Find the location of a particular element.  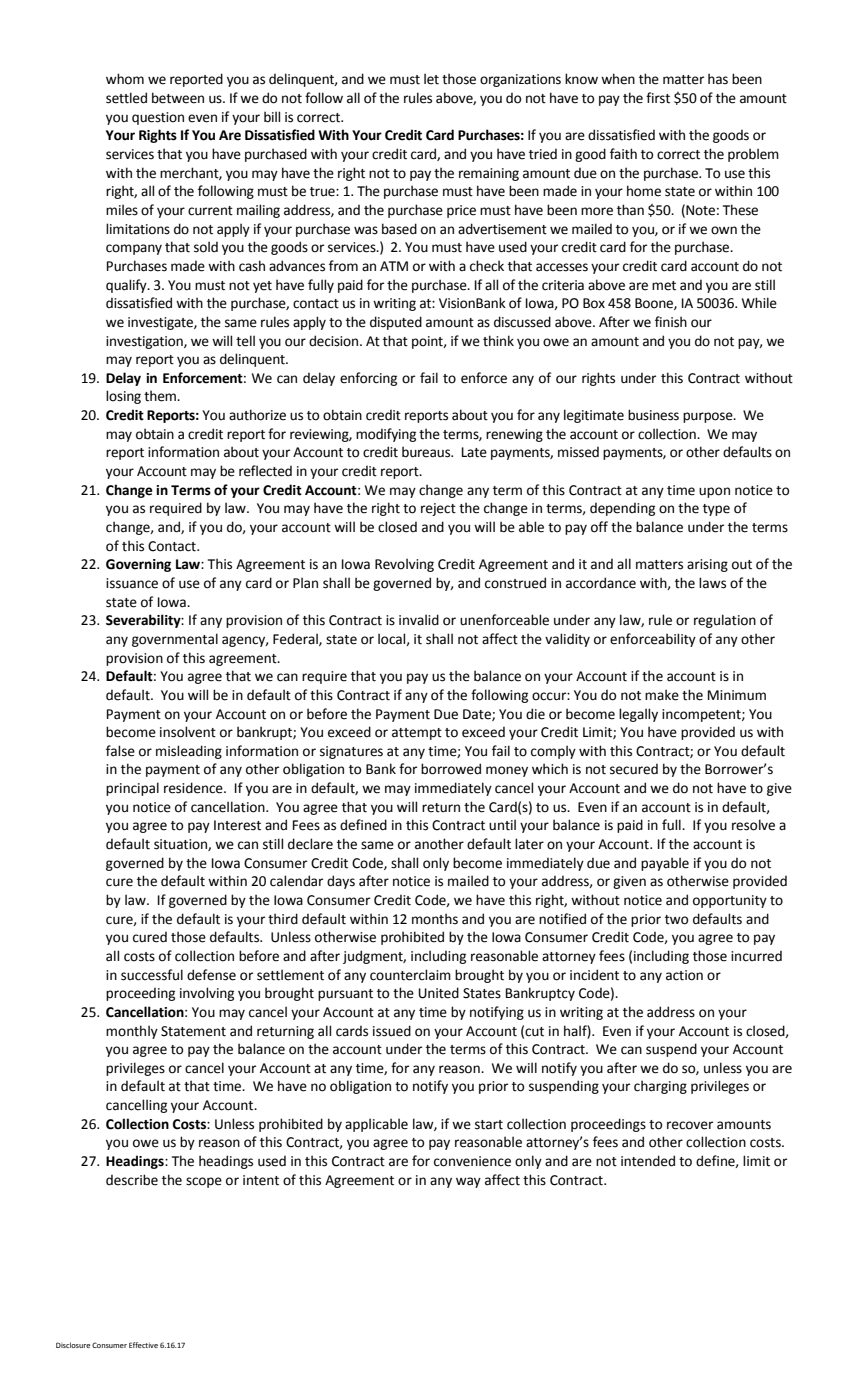

make is located at coordinates (662, 695).
